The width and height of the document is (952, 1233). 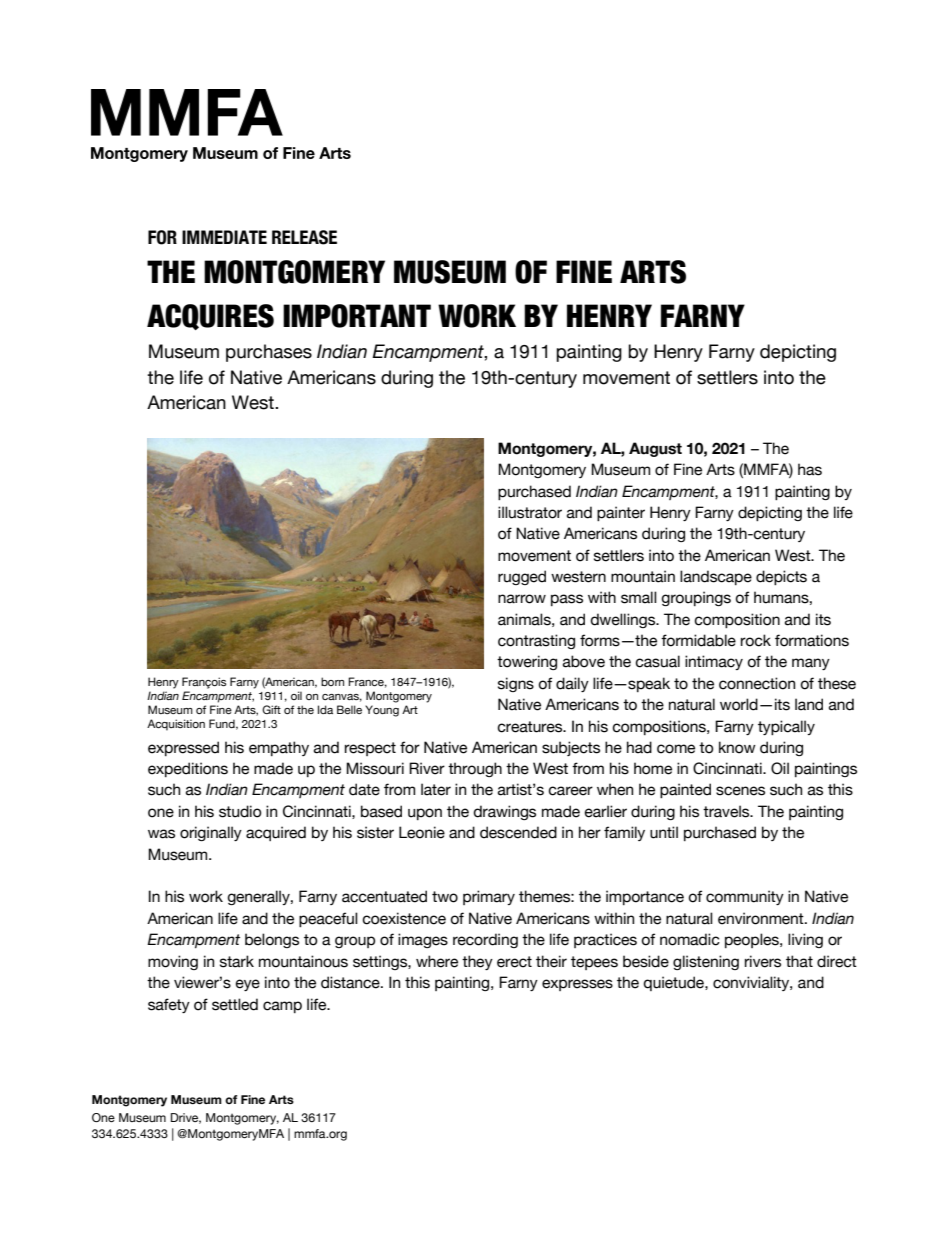 What do you see at coordinates (247, 985) in the document?
I see `eye` at bounding box center [247, 985].
